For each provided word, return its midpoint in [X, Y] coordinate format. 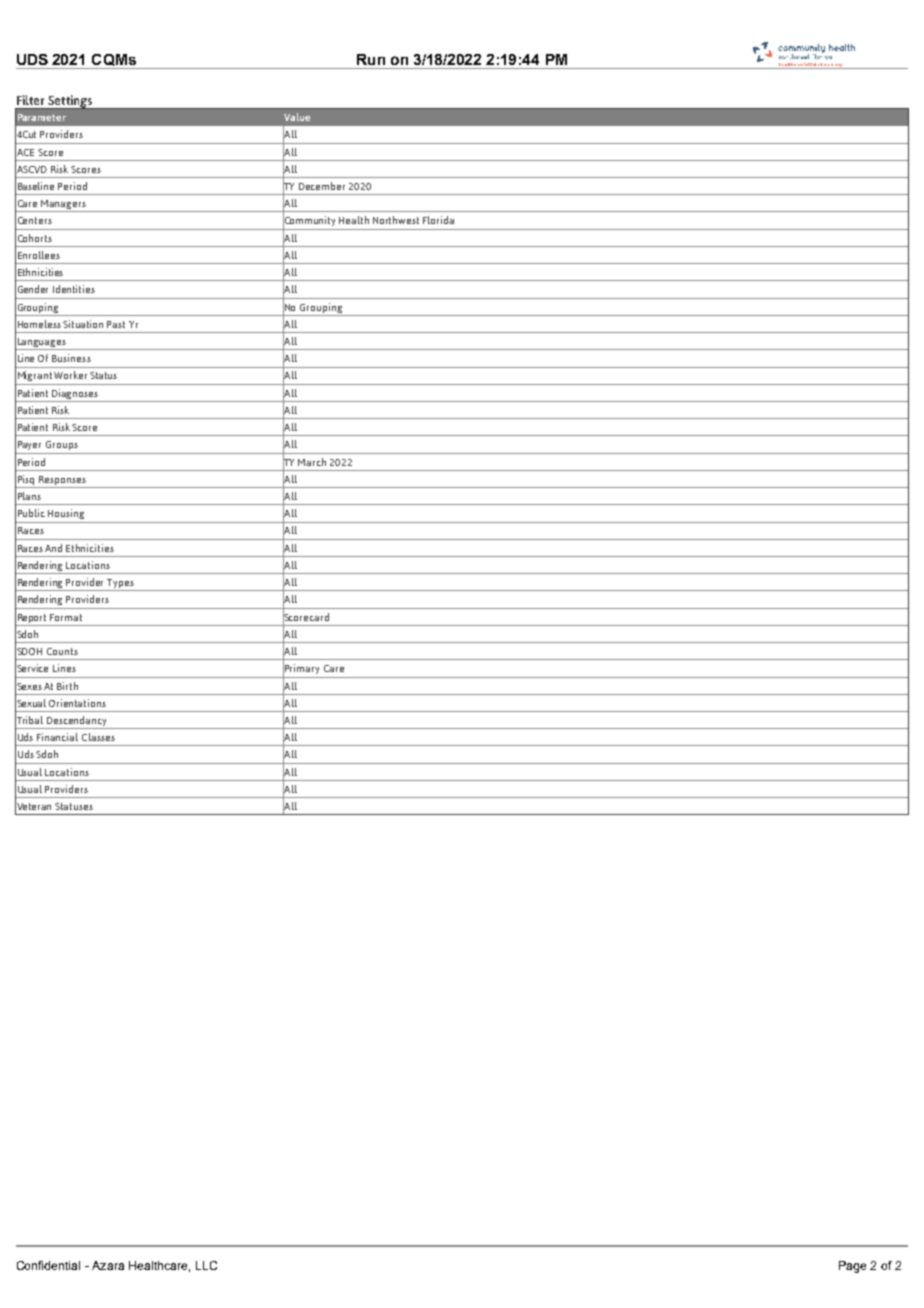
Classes [98, 737]
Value [297, 117]
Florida [438, 220]
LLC [206, 1265]
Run [371, 59]
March [312, 462]
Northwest [396, 220]
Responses [62, 480]
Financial [57, 737]
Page [852, 1267]
